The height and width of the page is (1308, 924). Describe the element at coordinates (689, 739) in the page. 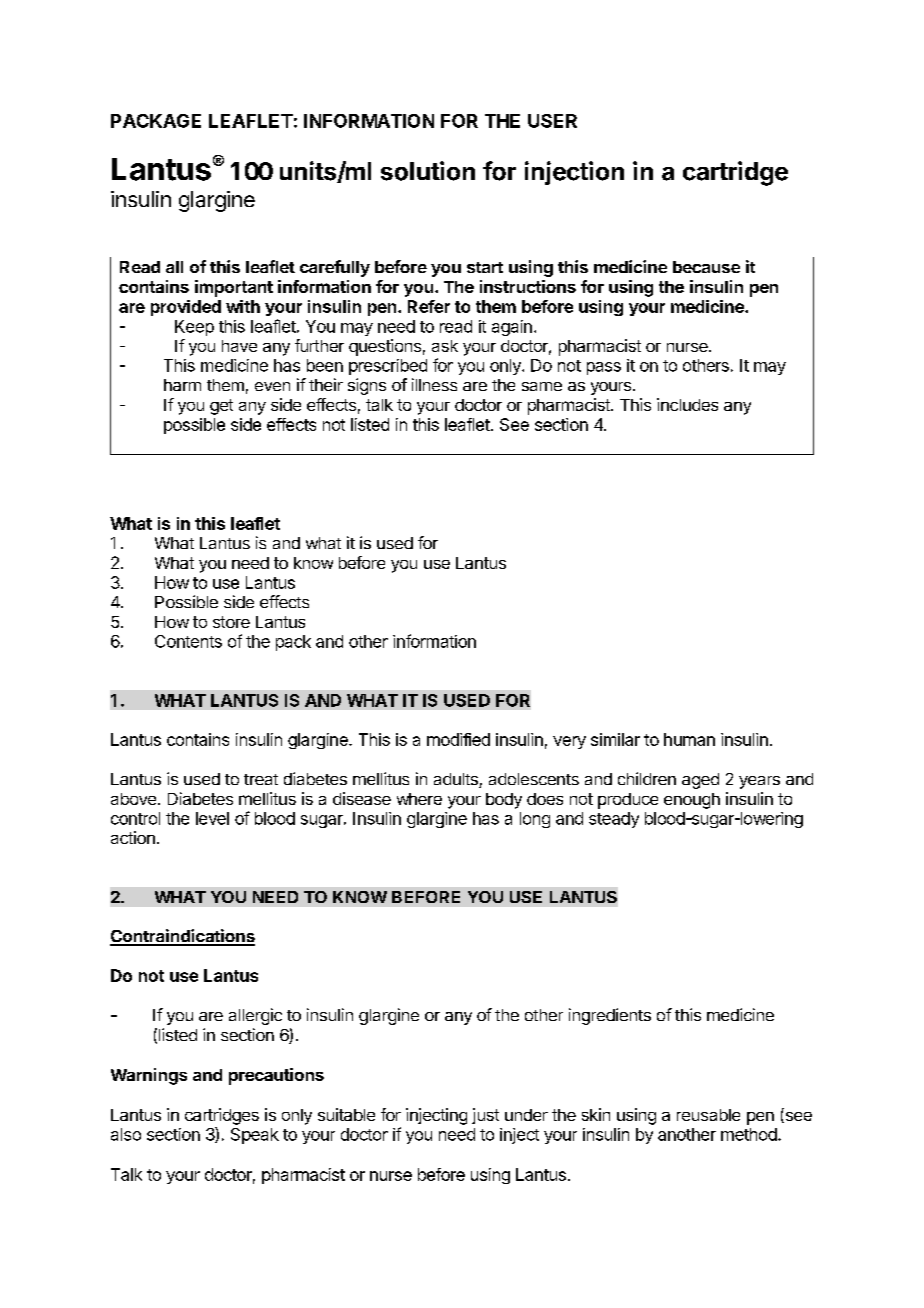

I see `human` at that location.
